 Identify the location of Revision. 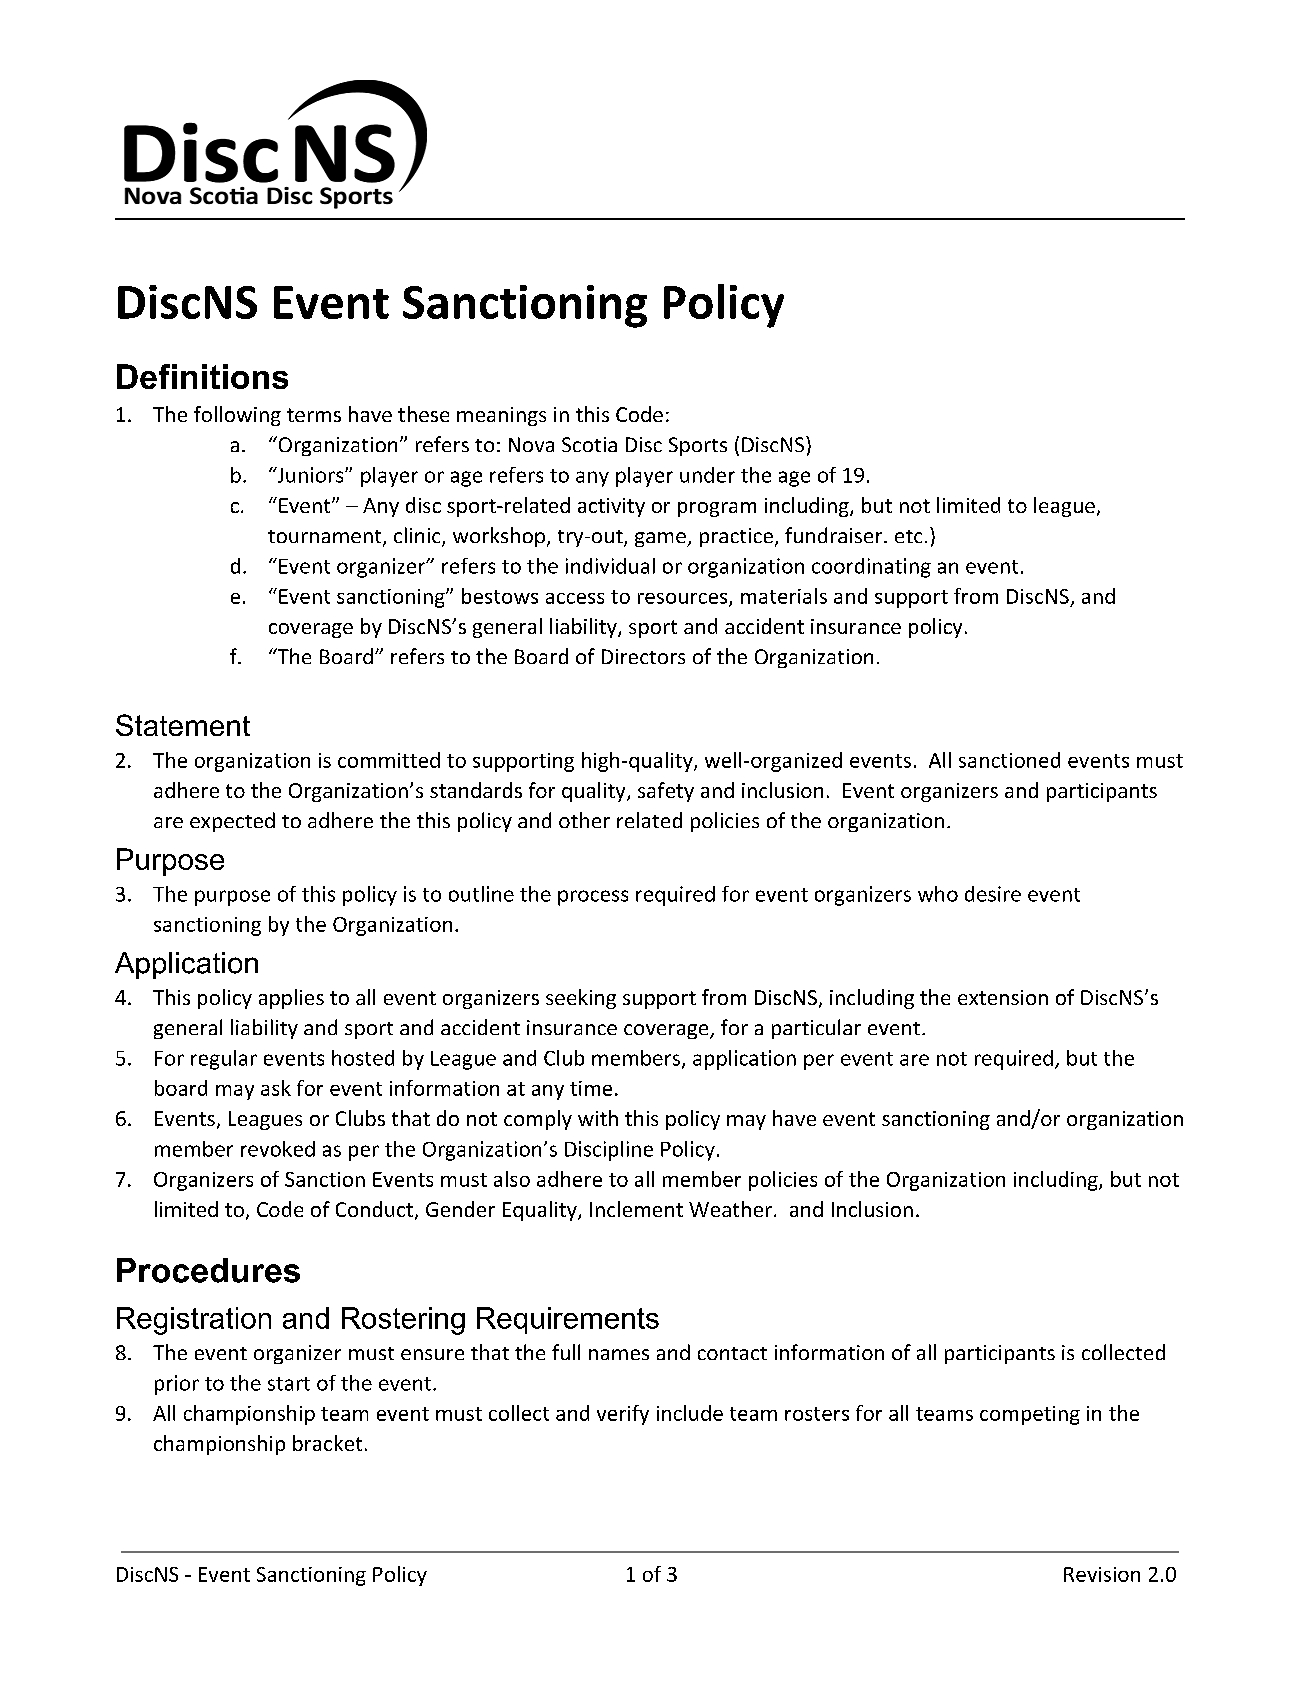
(1102, 1574).
